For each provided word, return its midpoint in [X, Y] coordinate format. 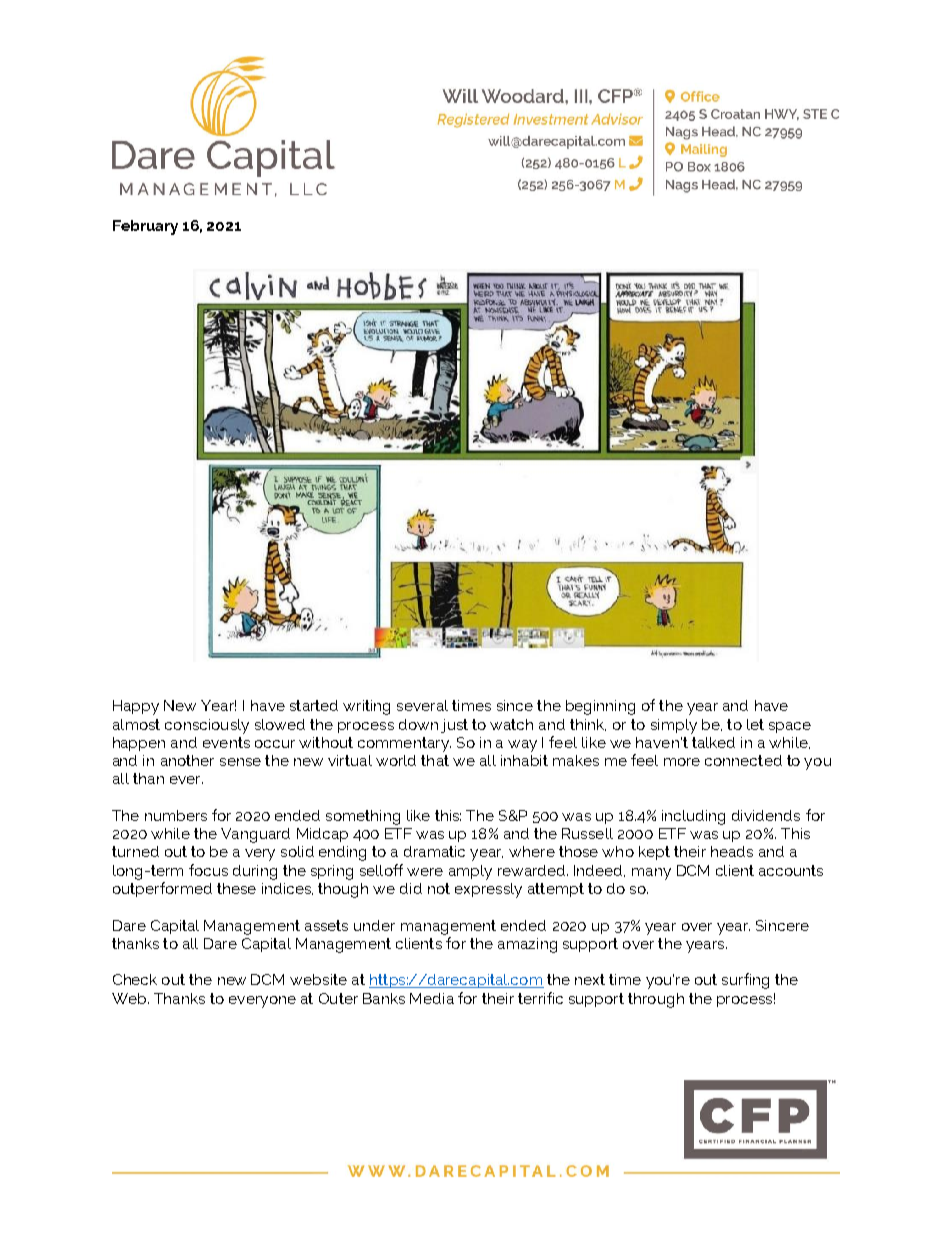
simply [674, 726]
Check [135, 979]
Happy [136, 707]
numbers [176, 815]
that [435, 760]
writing [366, 707]
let [755, 724]
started [314, 705]
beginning [600, 707]
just [454, 726]
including [693, 817]
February [145, 227]
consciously [207, 726]
